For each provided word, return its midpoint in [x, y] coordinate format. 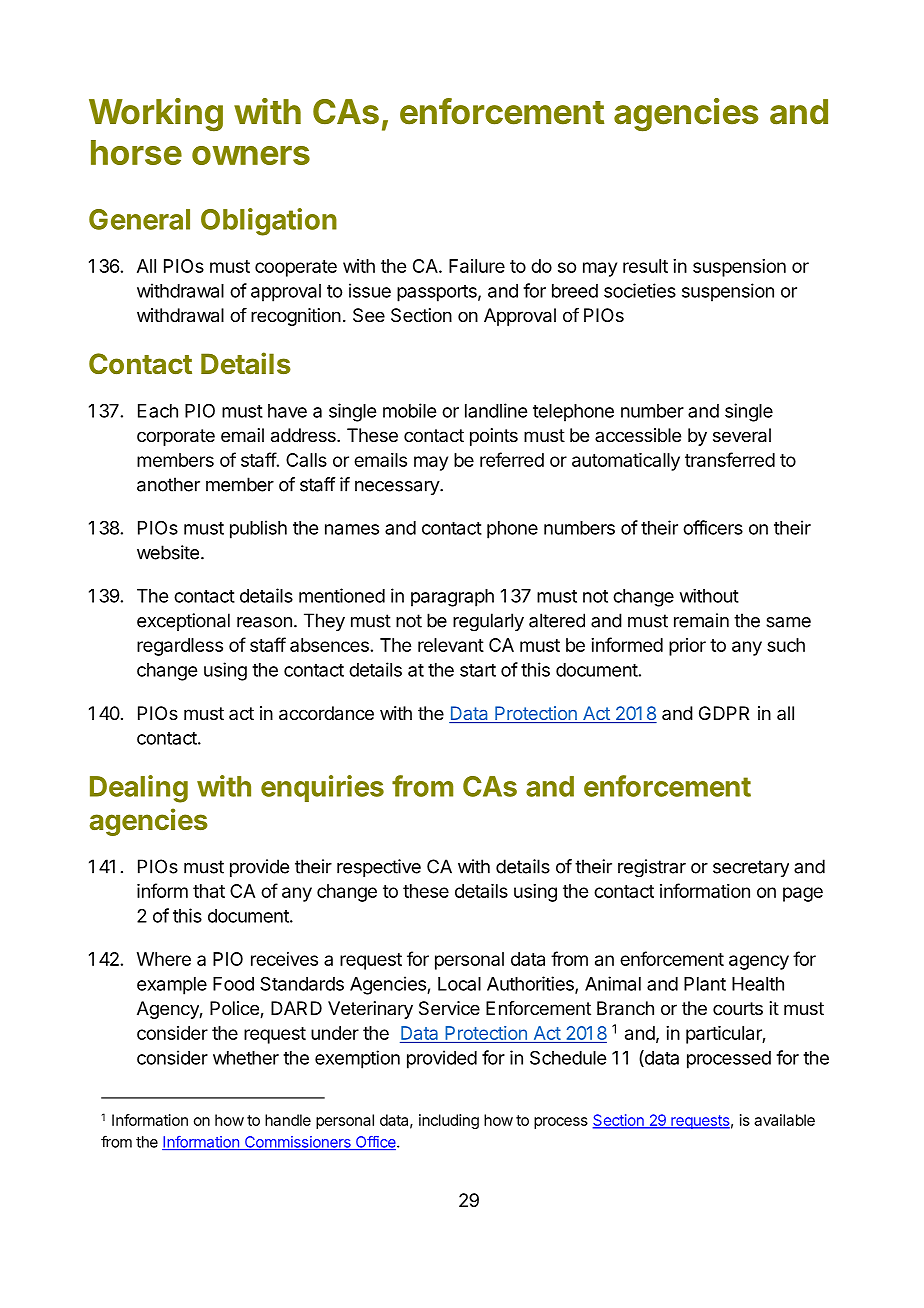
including [449, 1121]
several [742, 435]
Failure [477, 266]
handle [288, 1120]
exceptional [183, 622]
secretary [751, 868]
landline [496, 410]
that [209, 891]
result [645, 266]
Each [158, 411]
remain [701, 620]
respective [379, 868]
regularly [488, 622]
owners [251, 155]
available [784, 1120]
